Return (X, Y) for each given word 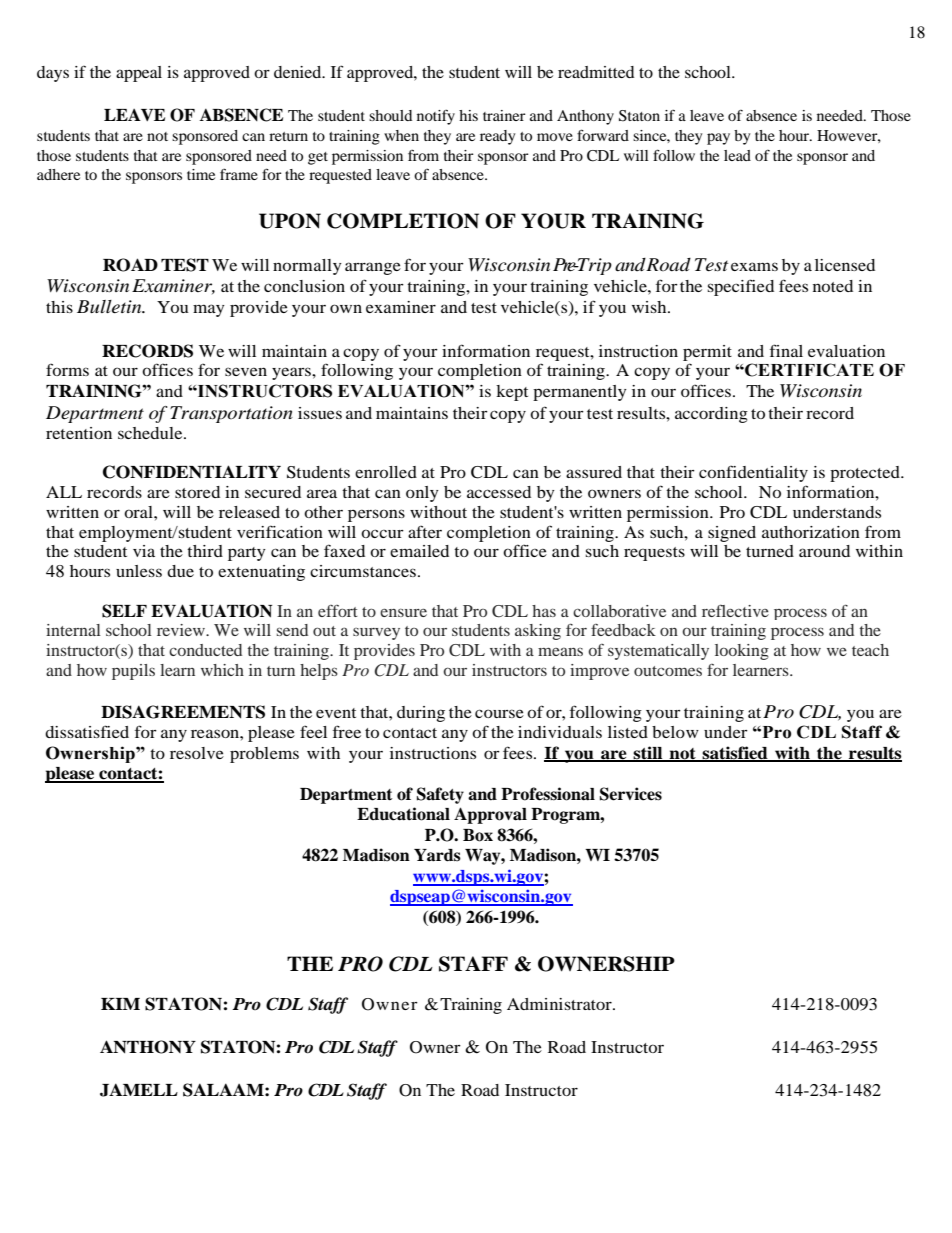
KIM (120, 1004)
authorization (811, 532)
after (425, 531)
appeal (139, 74)
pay (718, 139)
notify (436, 117)
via (144, 551)
